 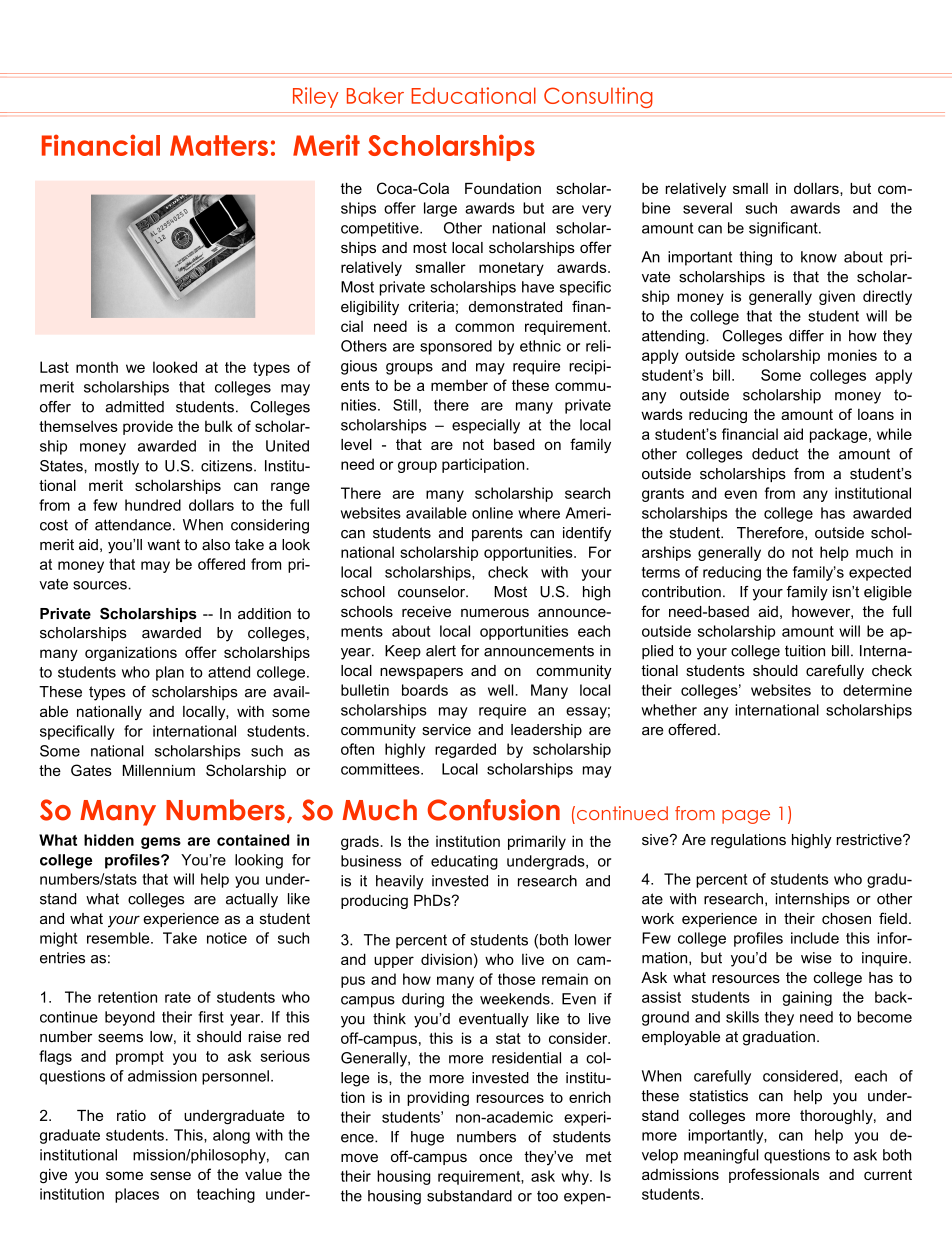 I want to click on Matters, so click(x=219, y=145).
